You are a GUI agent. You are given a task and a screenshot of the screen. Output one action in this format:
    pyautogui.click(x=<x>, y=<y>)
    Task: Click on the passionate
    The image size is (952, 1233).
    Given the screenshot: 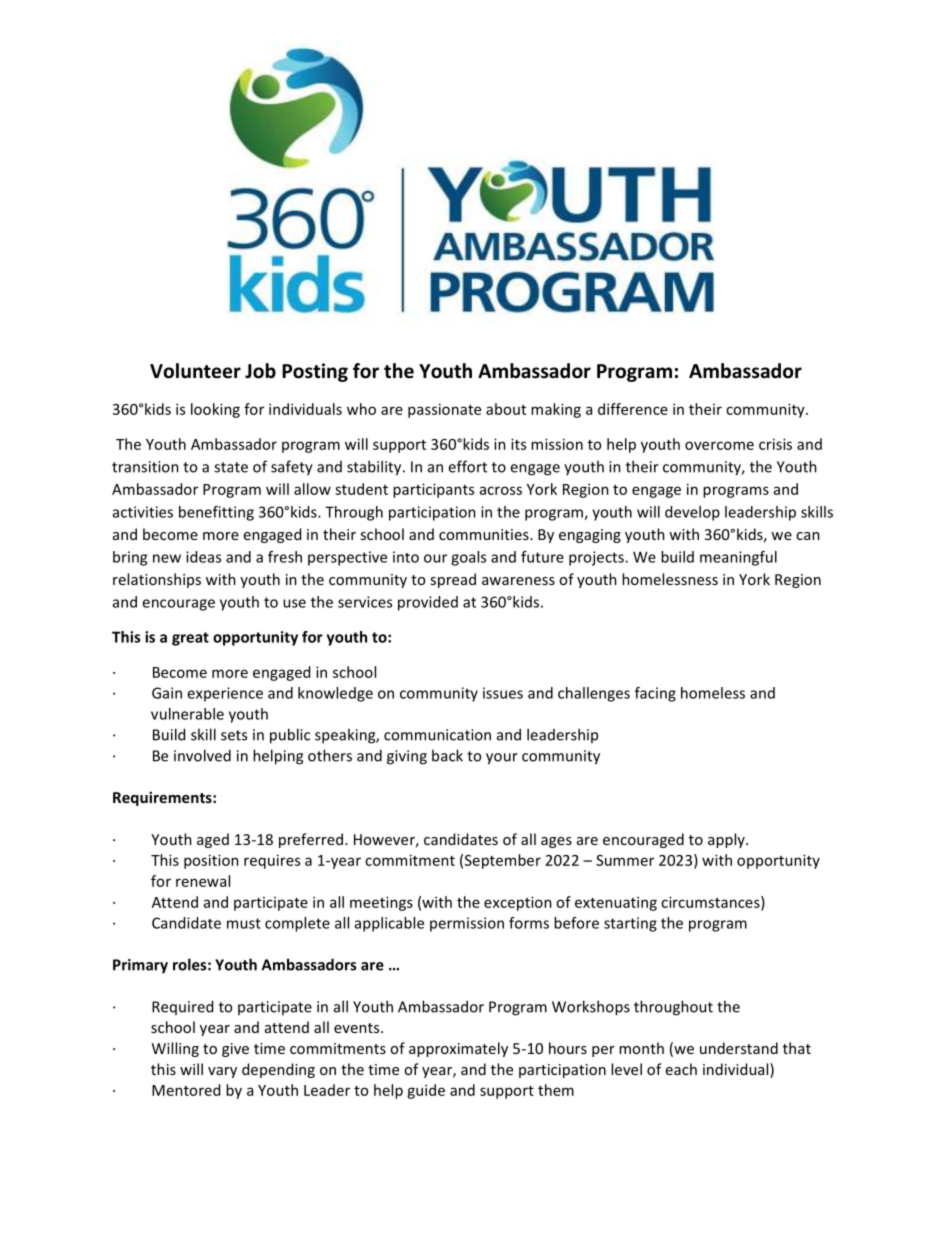 What is the action you would take?
    pyautogui.click(x=444, y=410)
